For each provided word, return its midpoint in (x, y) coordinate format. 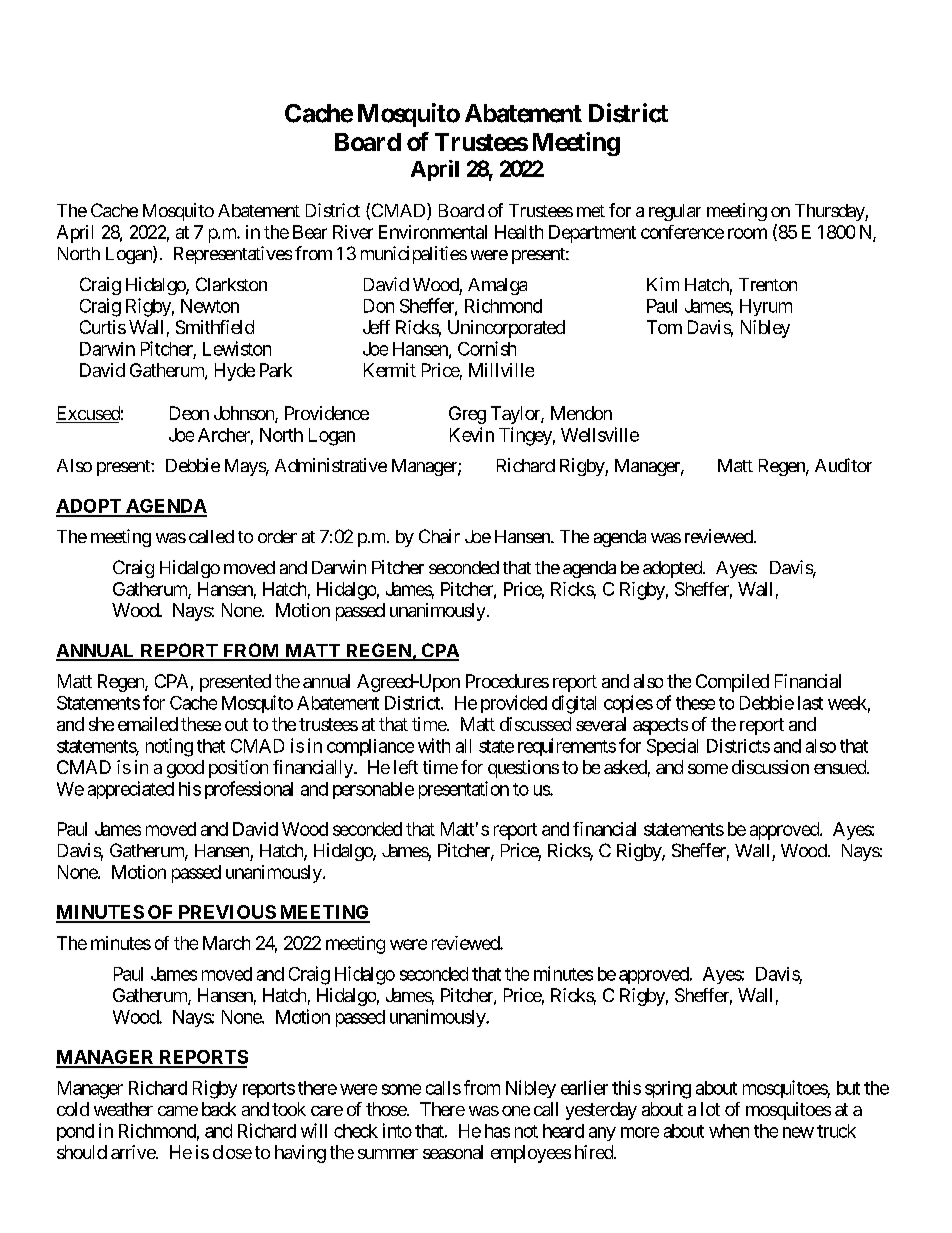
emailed (148, 724)
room (747, 233)
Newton (210, 306)
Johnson (245, 414)
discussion (770, 767)
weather (123, 1109)
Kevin (472, 434)
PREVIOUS (226, 913)
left (406, 767)
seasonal (453, 1152)
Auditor (843, 465)
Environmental (433, 232)
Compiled (732, 683)
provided (514, 704)
